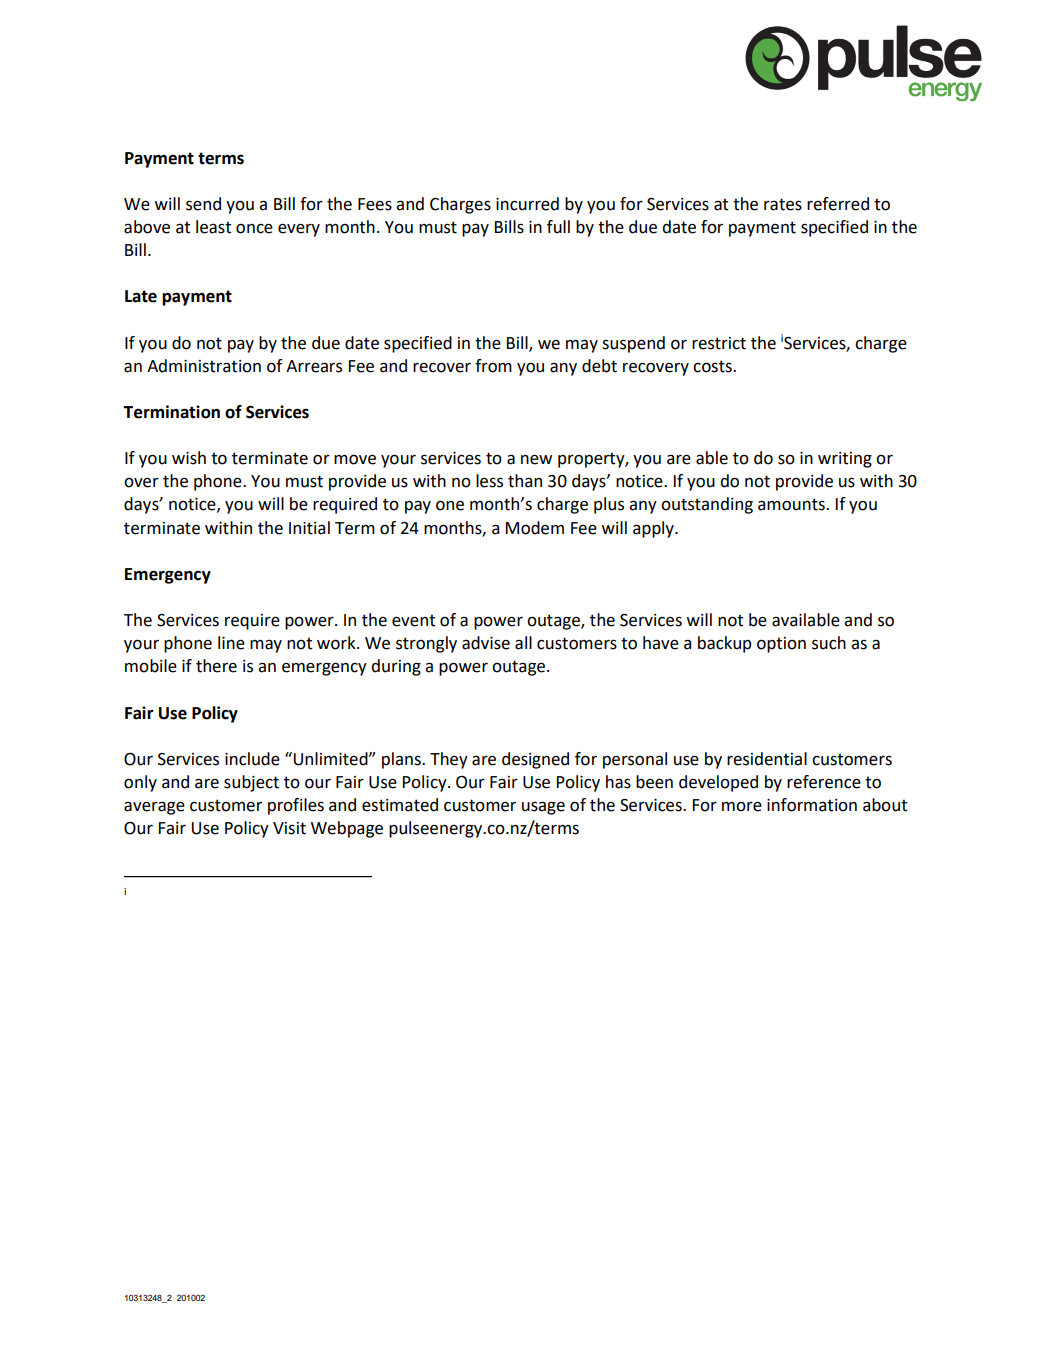 The width and height of the page is (1054, 1364). Describe the element at coordinates (523, 643) in the page. I see `all` at that location.
